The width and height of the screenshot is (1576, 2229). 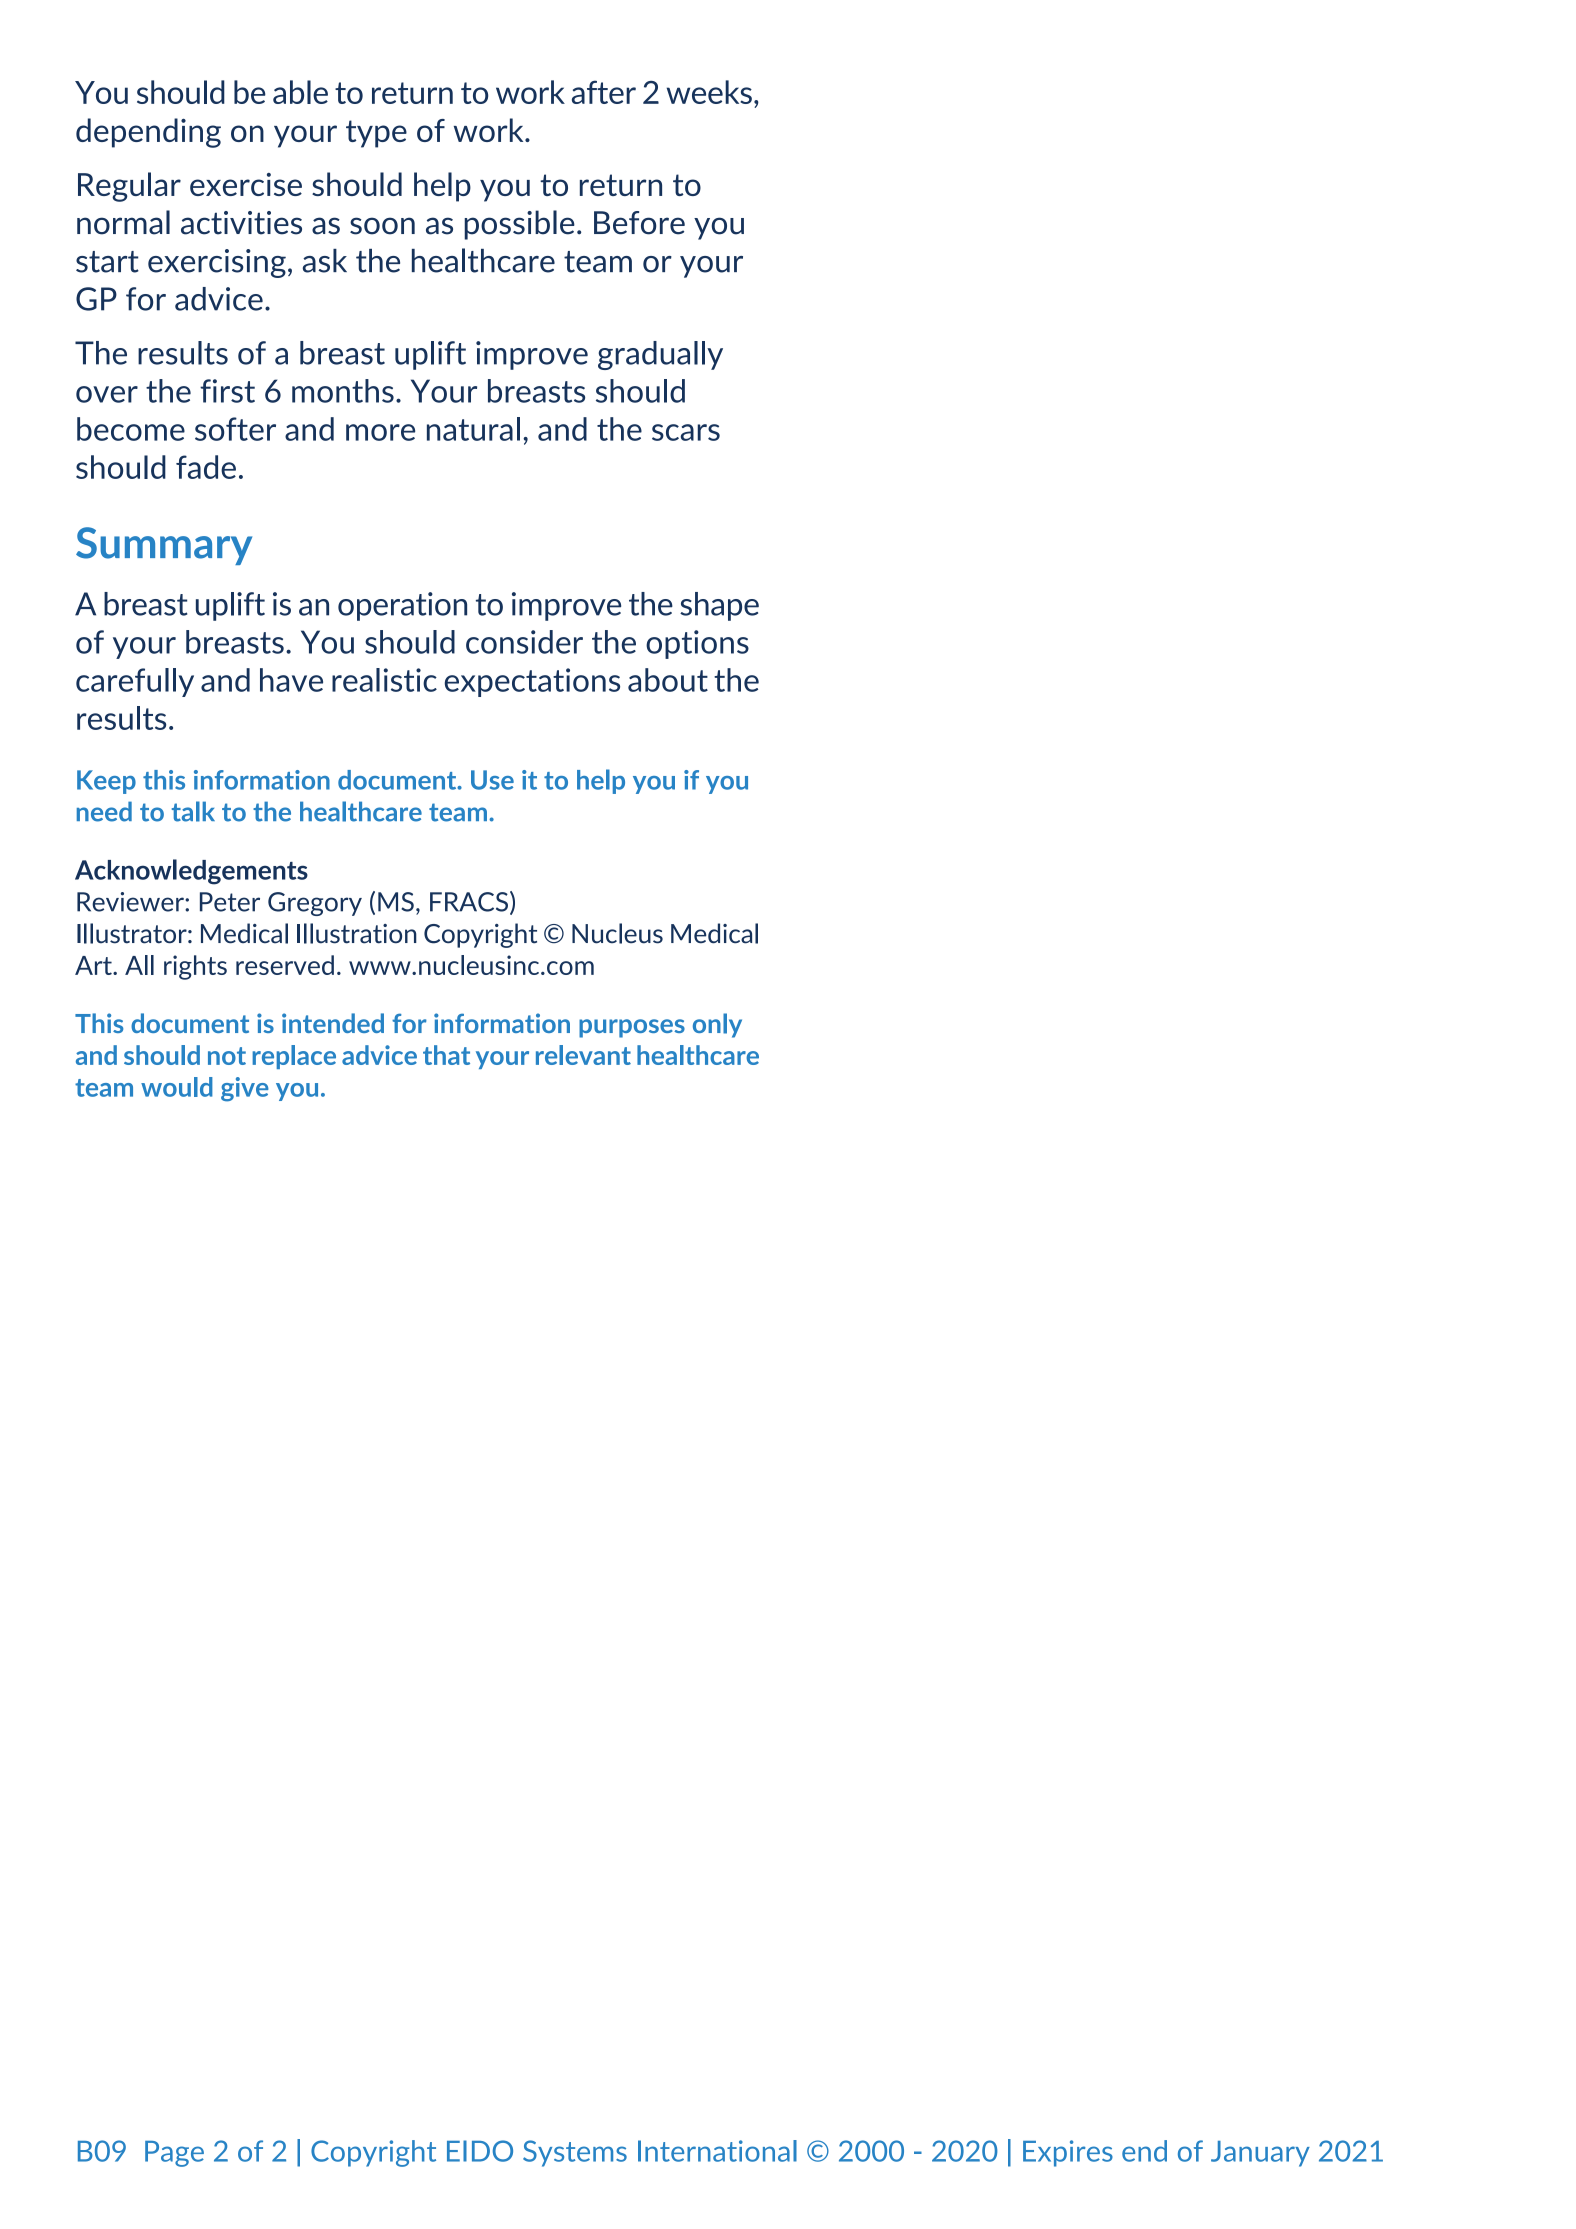 I want to click on exercise, so click(x=246, y=184).
